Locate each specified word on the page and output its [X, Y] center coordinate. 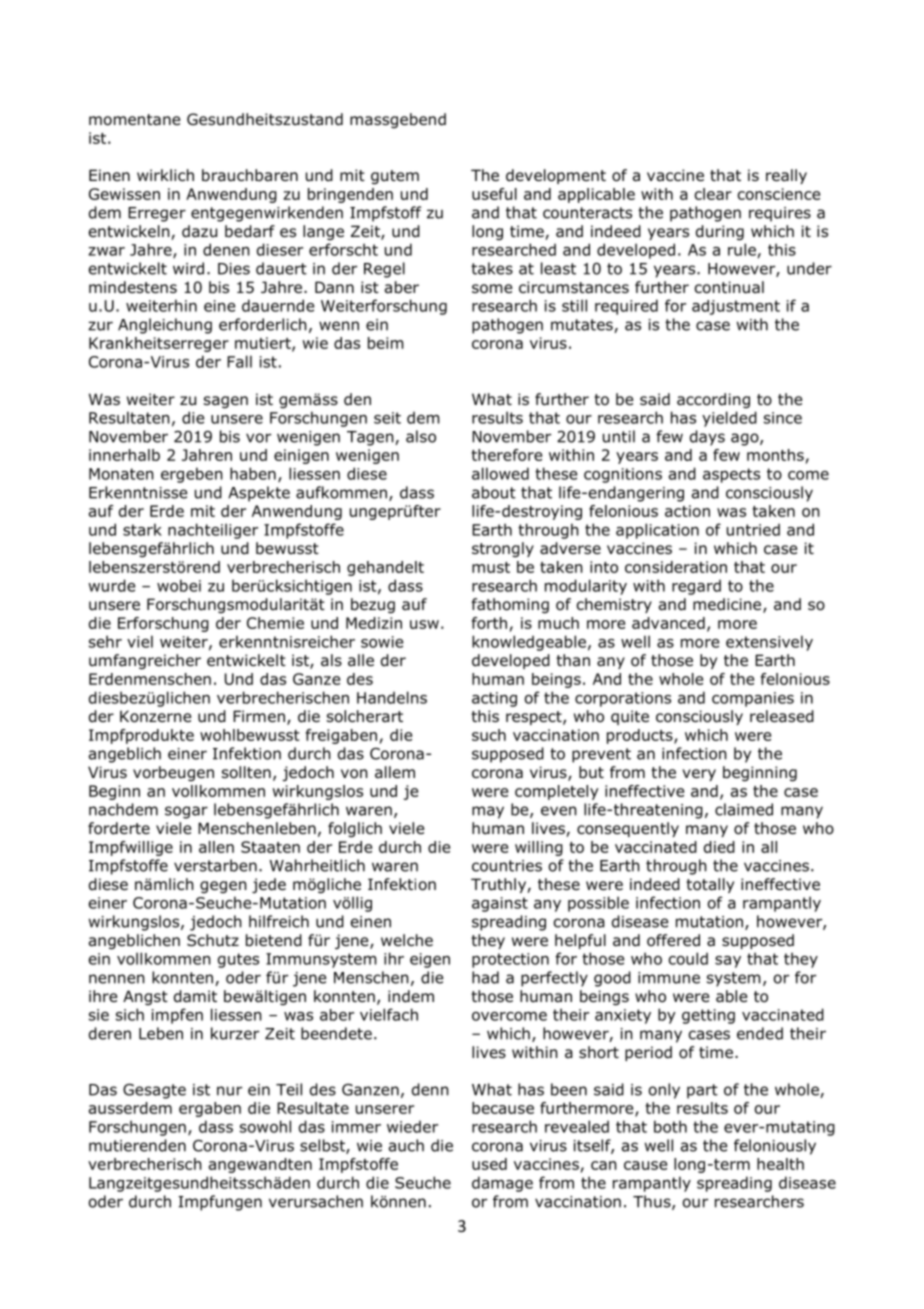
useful [494, 194]
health [780, 1164]
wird [188, 268]
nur [229, 1091]
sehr [105, 641]
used [489, 1164]
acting [494, 699]
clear [713, 194]
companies [753, 699]
